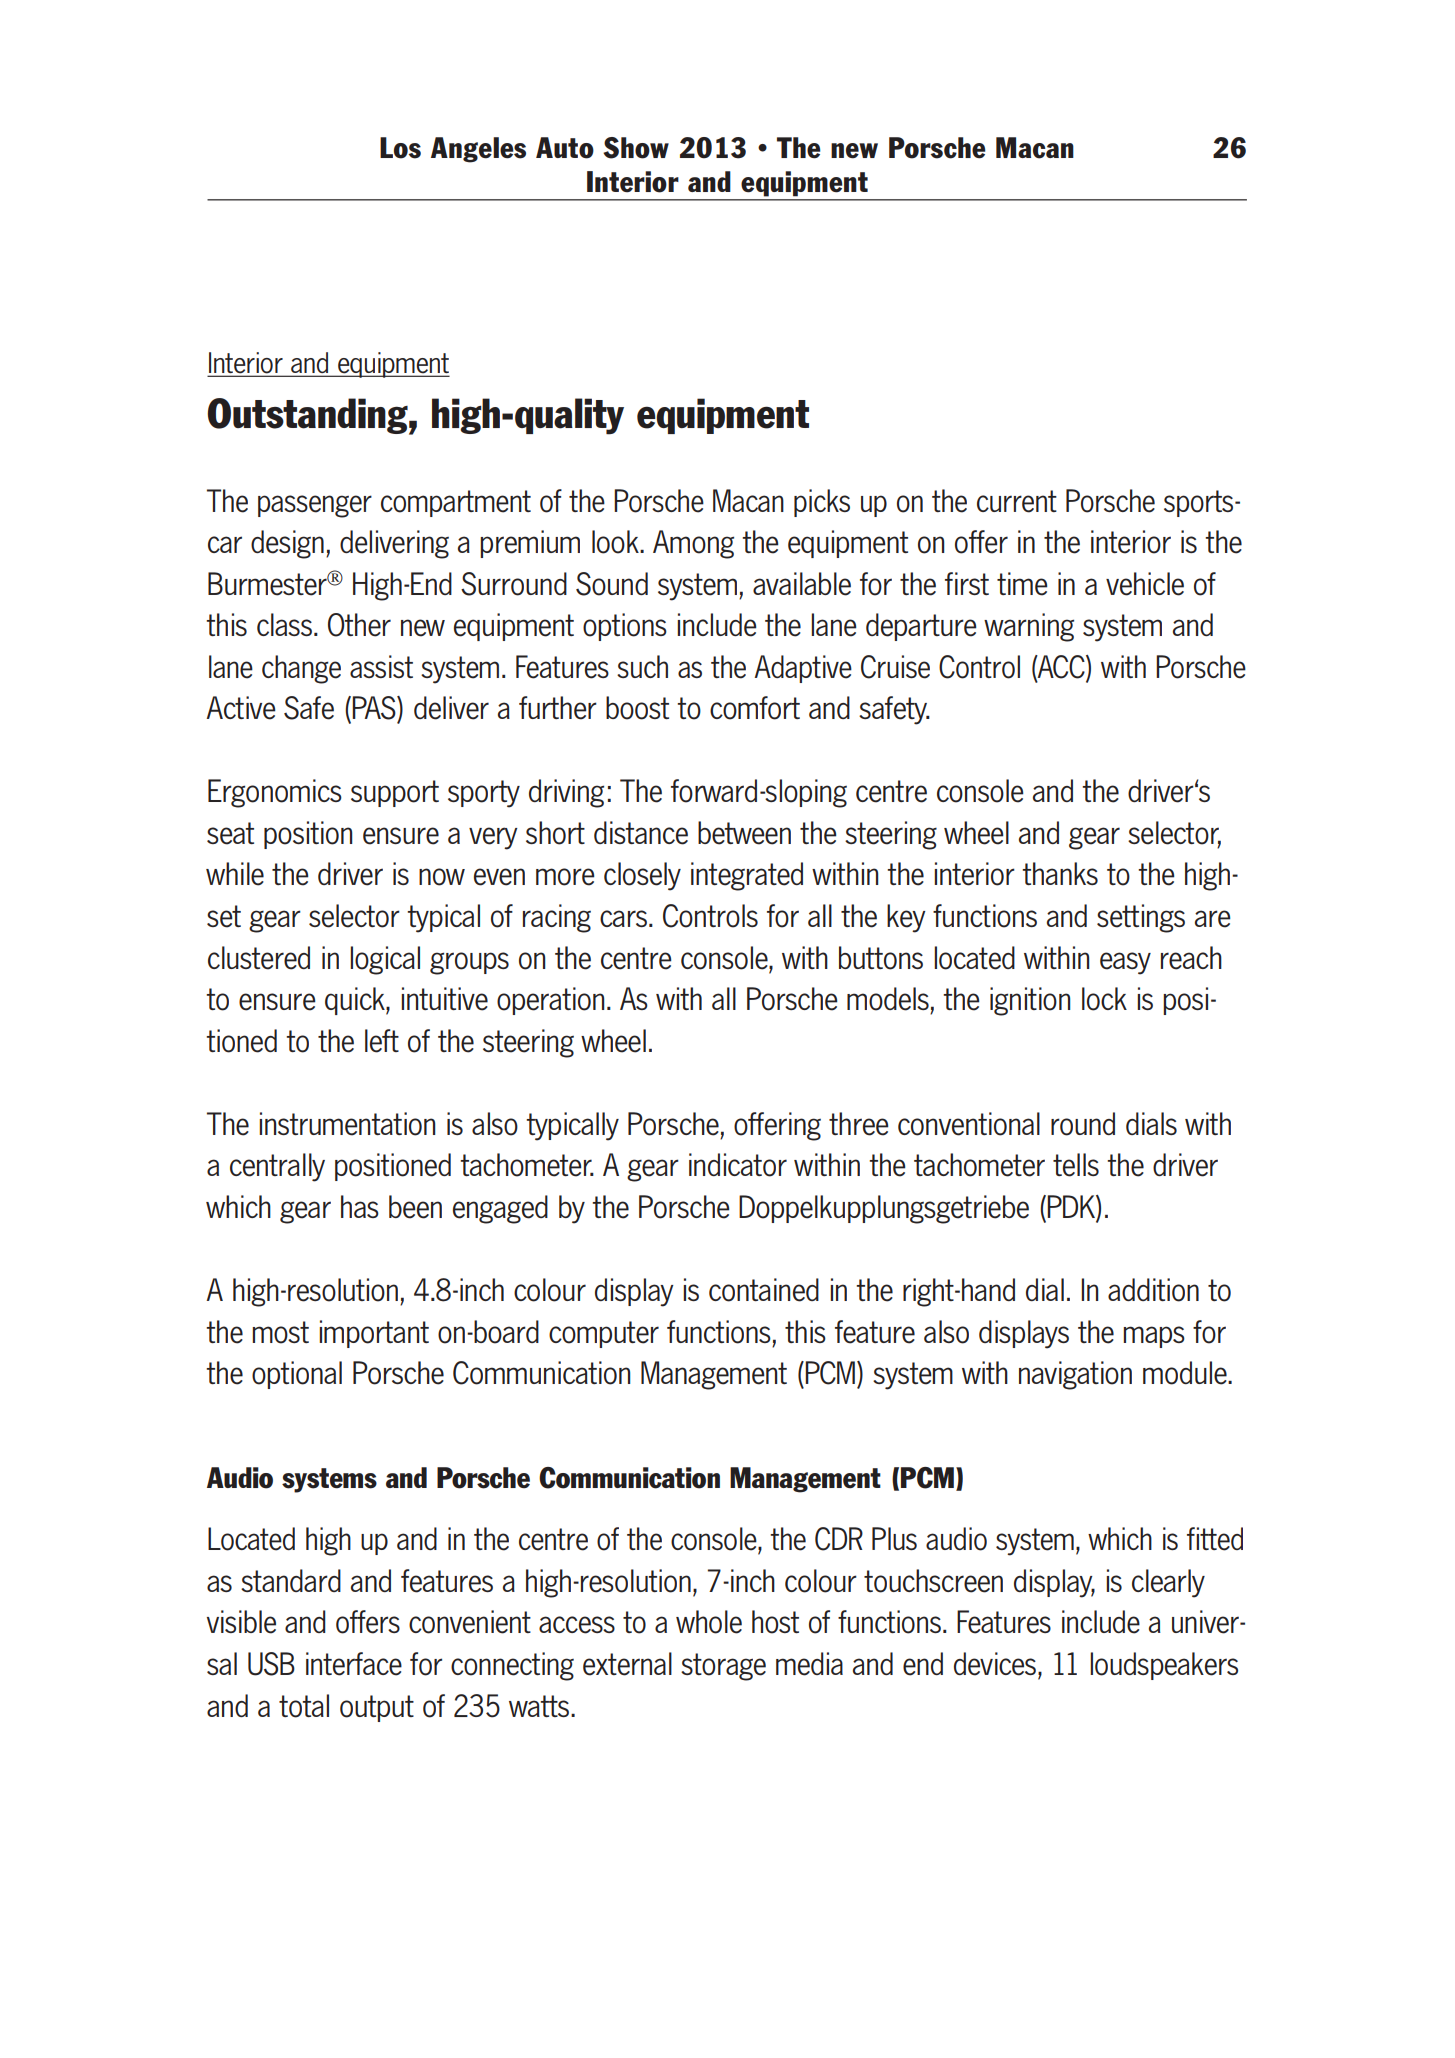 The image size is (1455, 2058). What do you see at coordinates (747, 876) in the image?
I see `integrated` at bounding box center [747, 876].
